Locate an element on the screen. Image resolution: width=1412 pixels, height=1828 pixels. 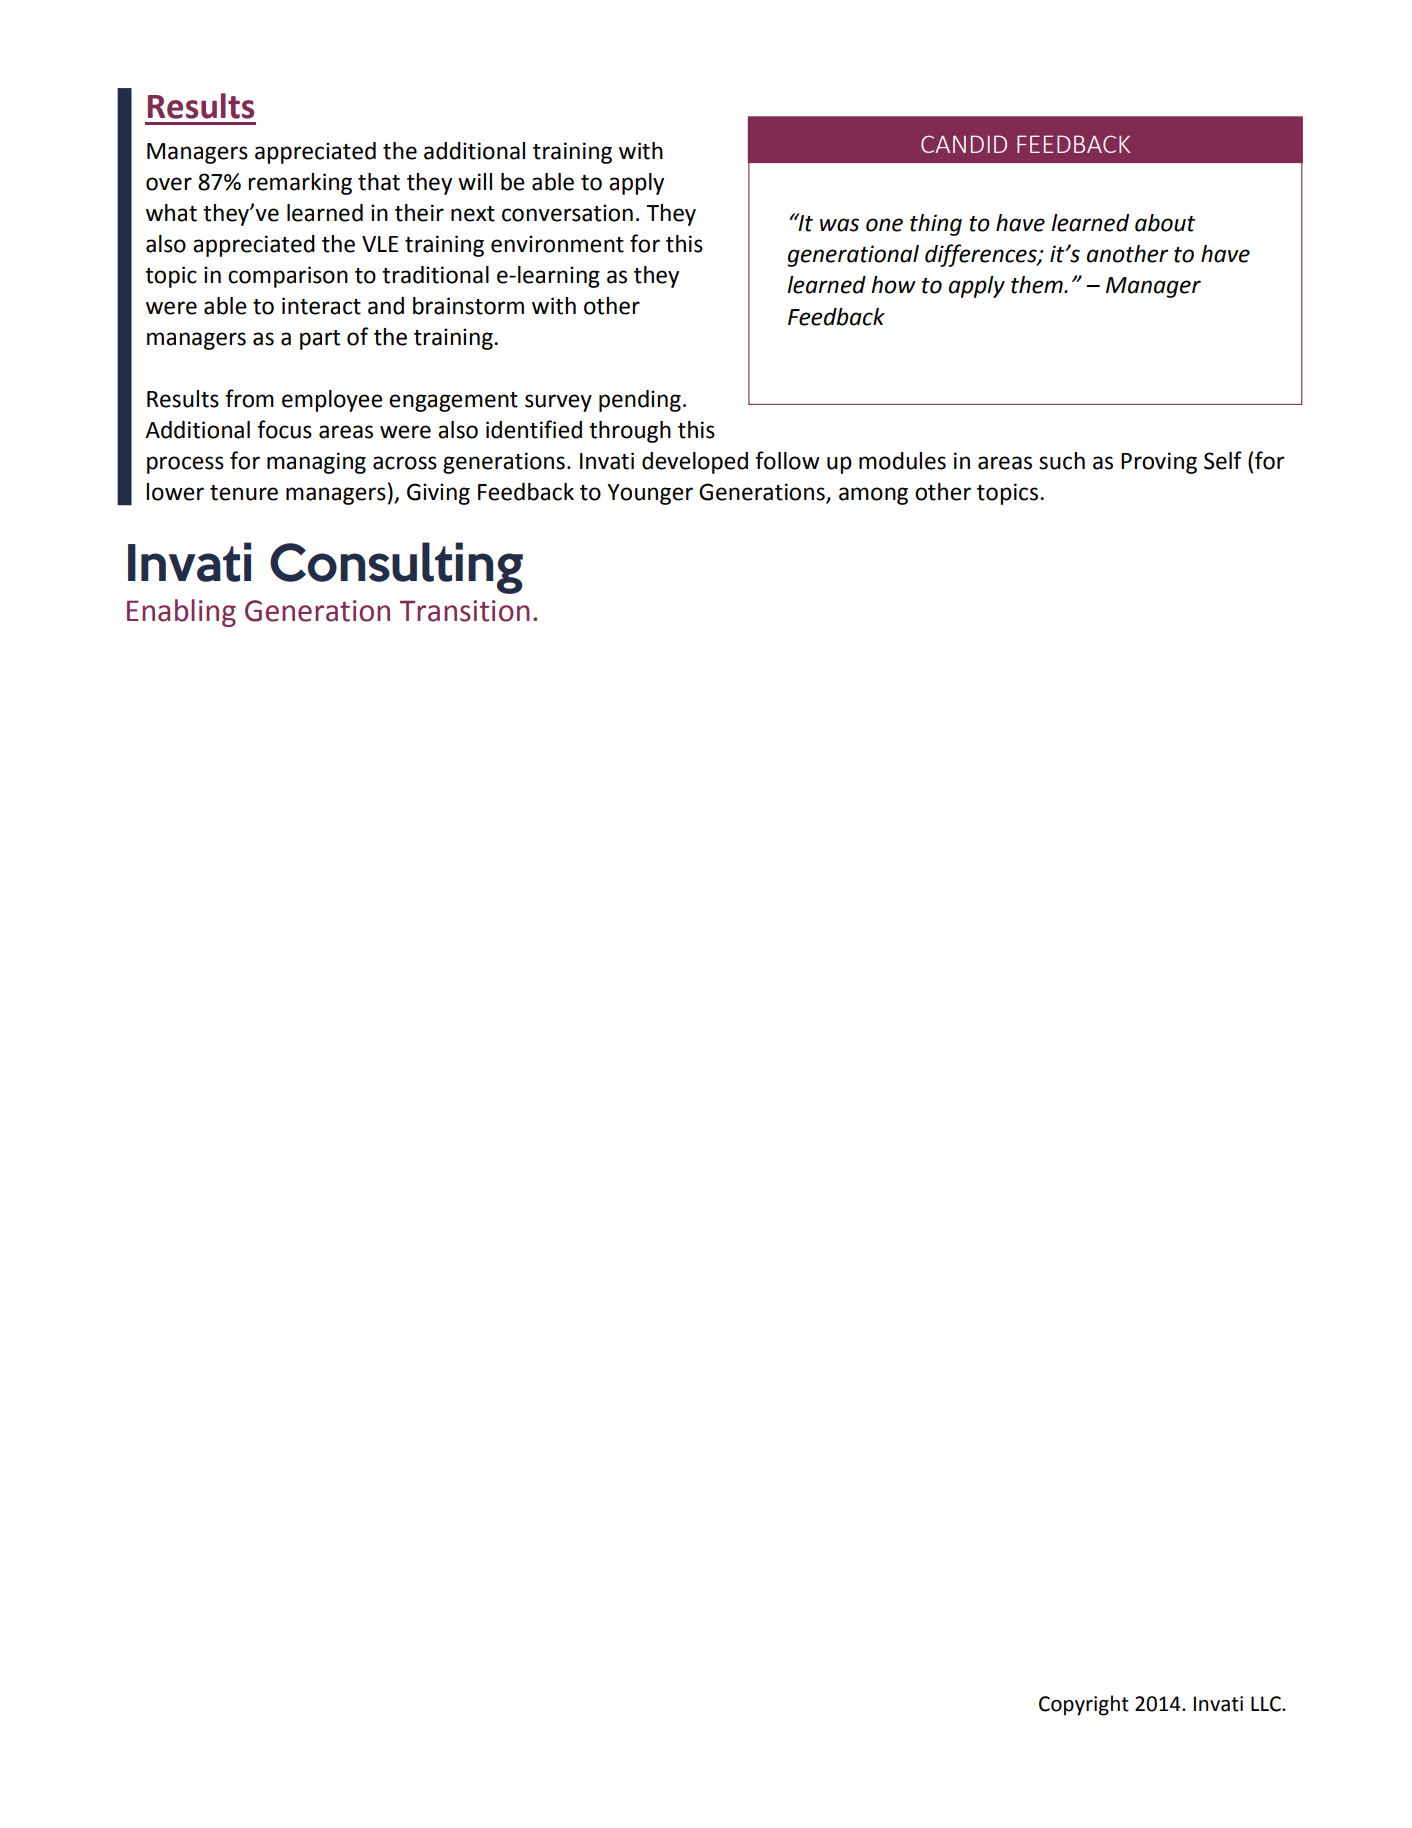
Proving is located at coordinates (1159, 463).
